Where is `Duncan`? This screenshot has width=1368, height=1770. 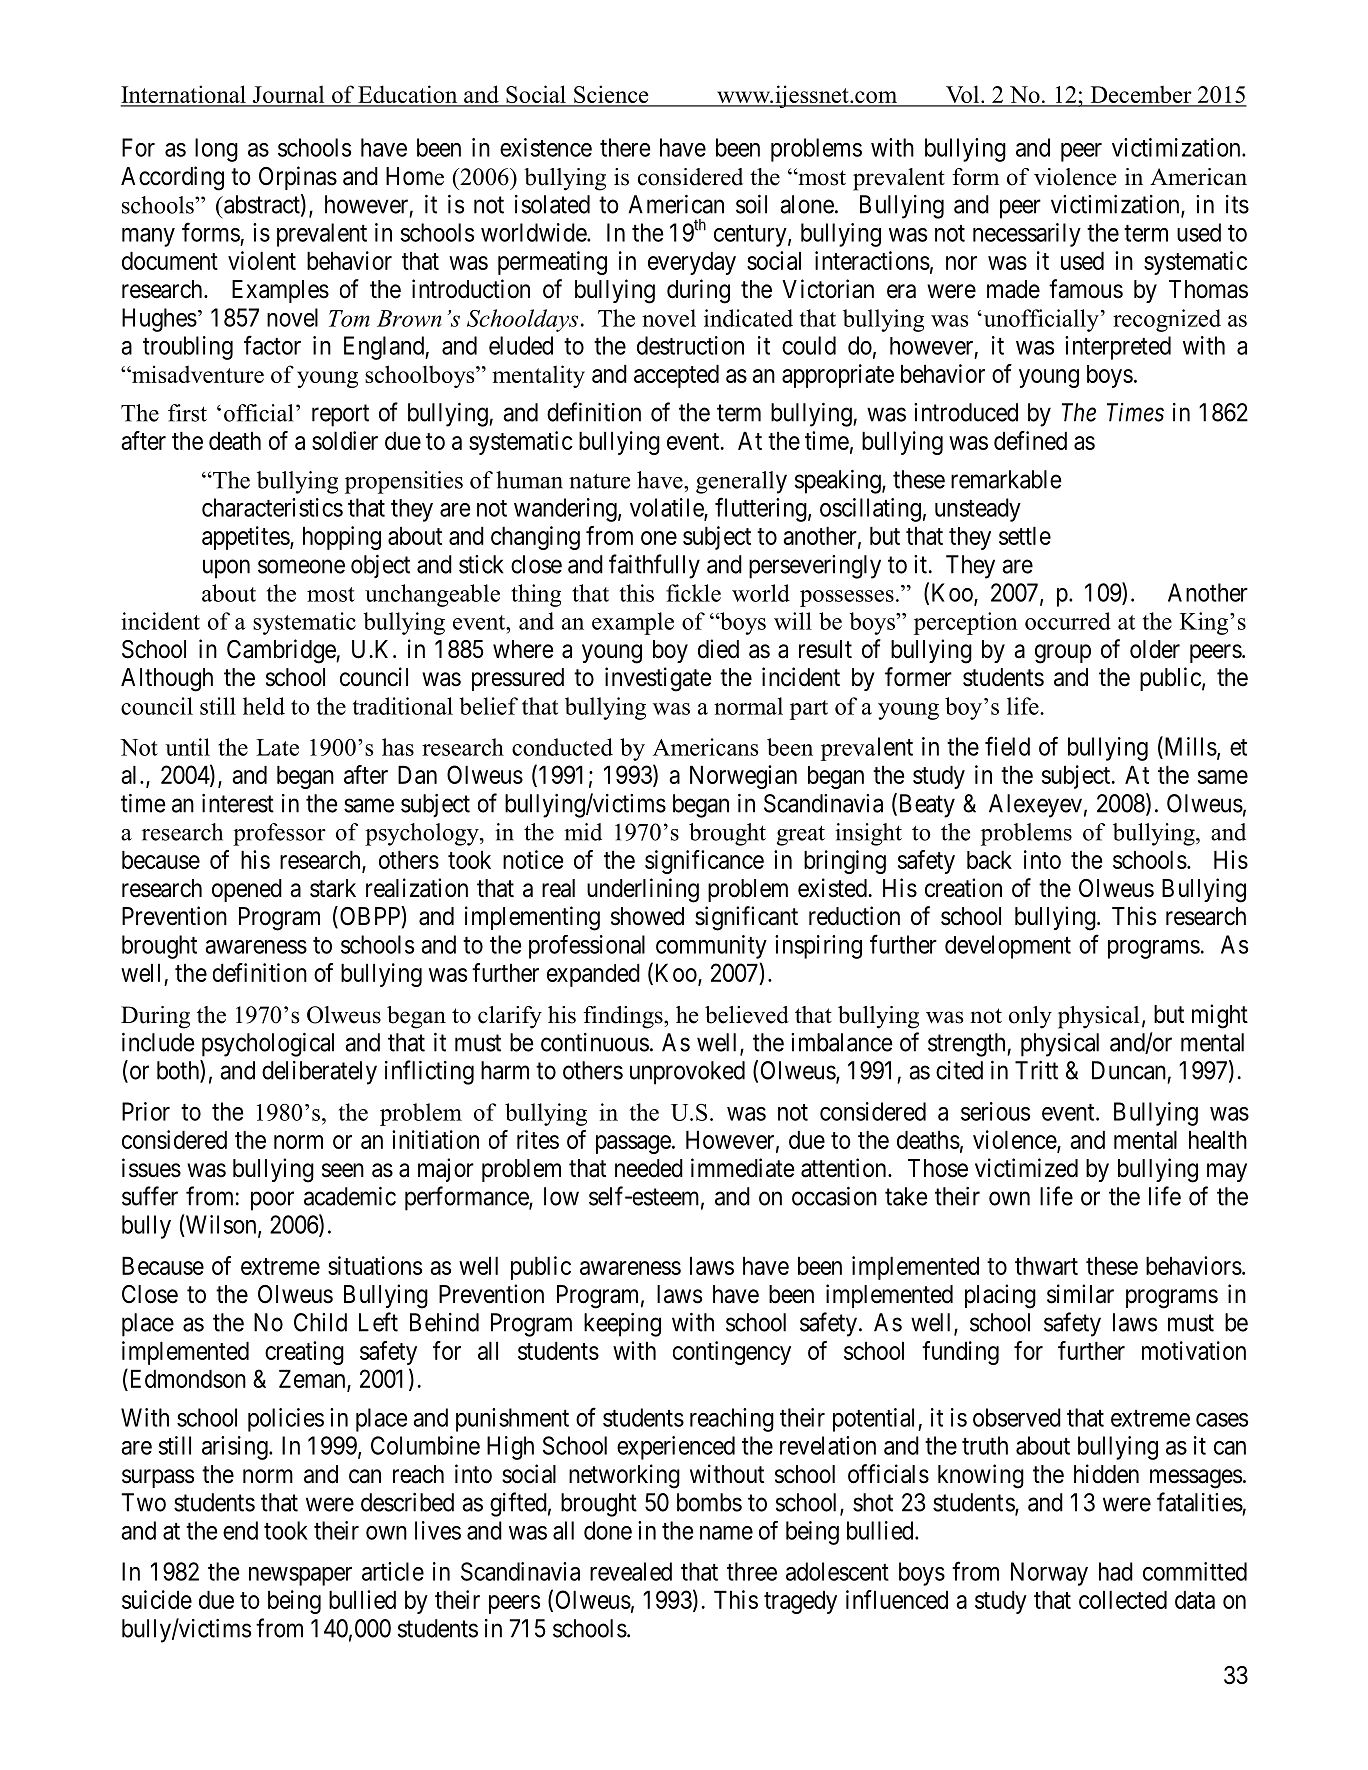 Duncan is located at coordinates (1129, 1070).
